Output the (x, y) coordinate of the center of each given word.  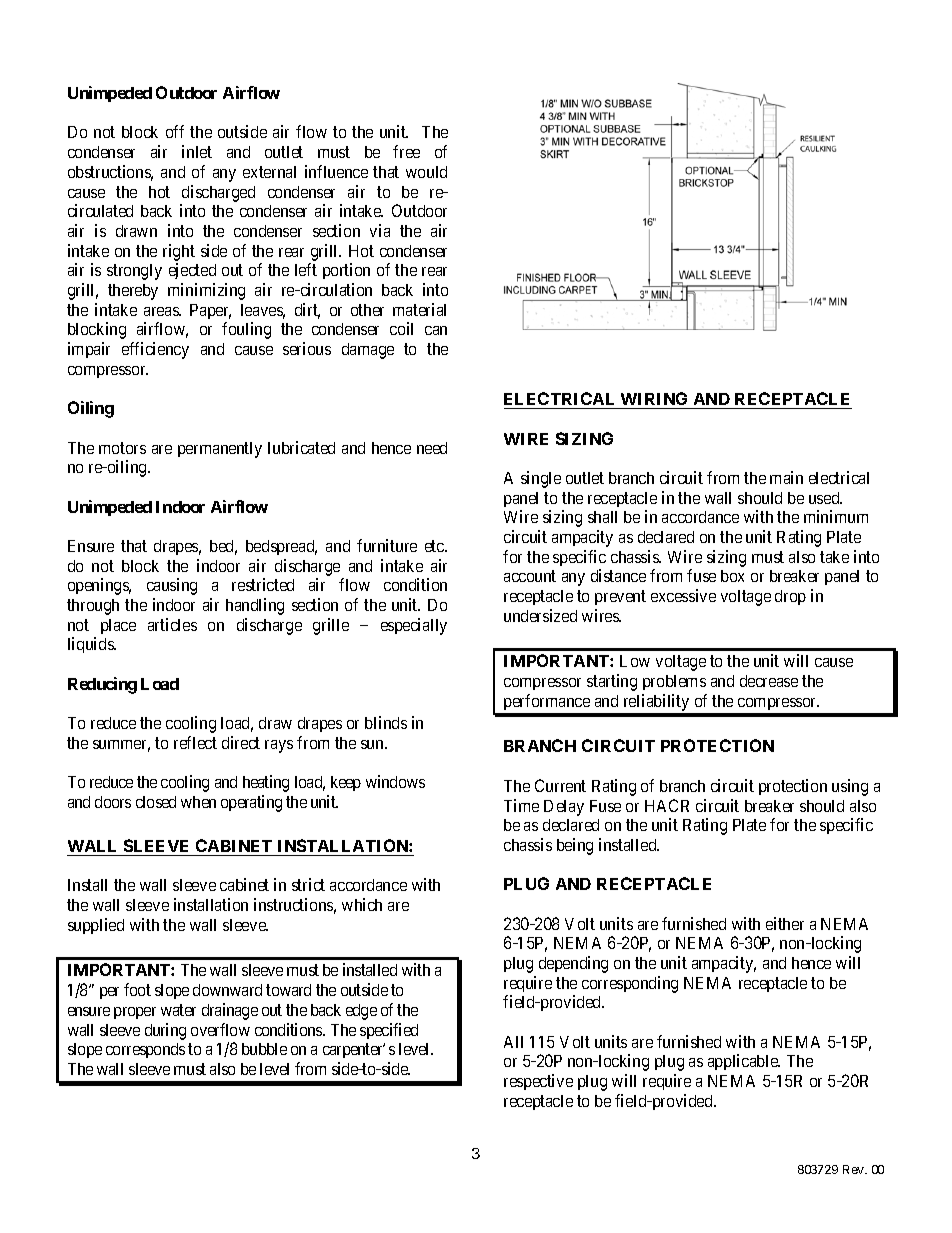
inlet (197, 151)
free (406, 151)
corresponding (630, 984)
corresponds (145, 1050)
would (426, 172)
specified (389, 1031)
